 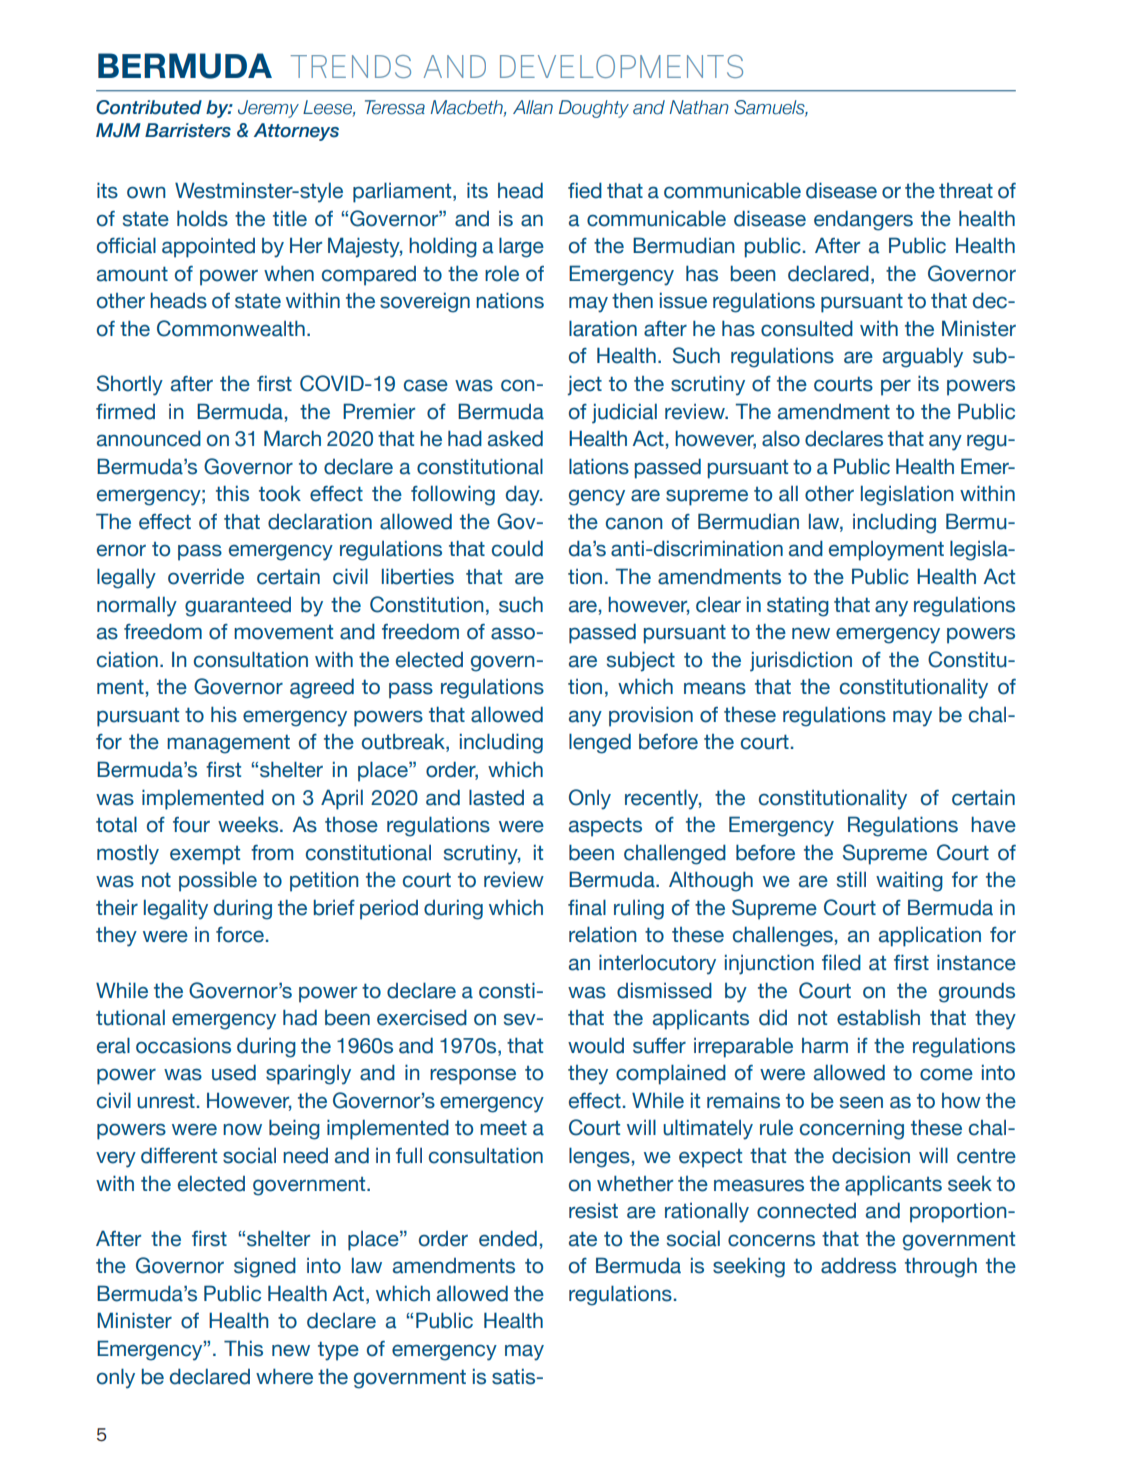 I want to click on waiting, so click(x=909, y=881).
